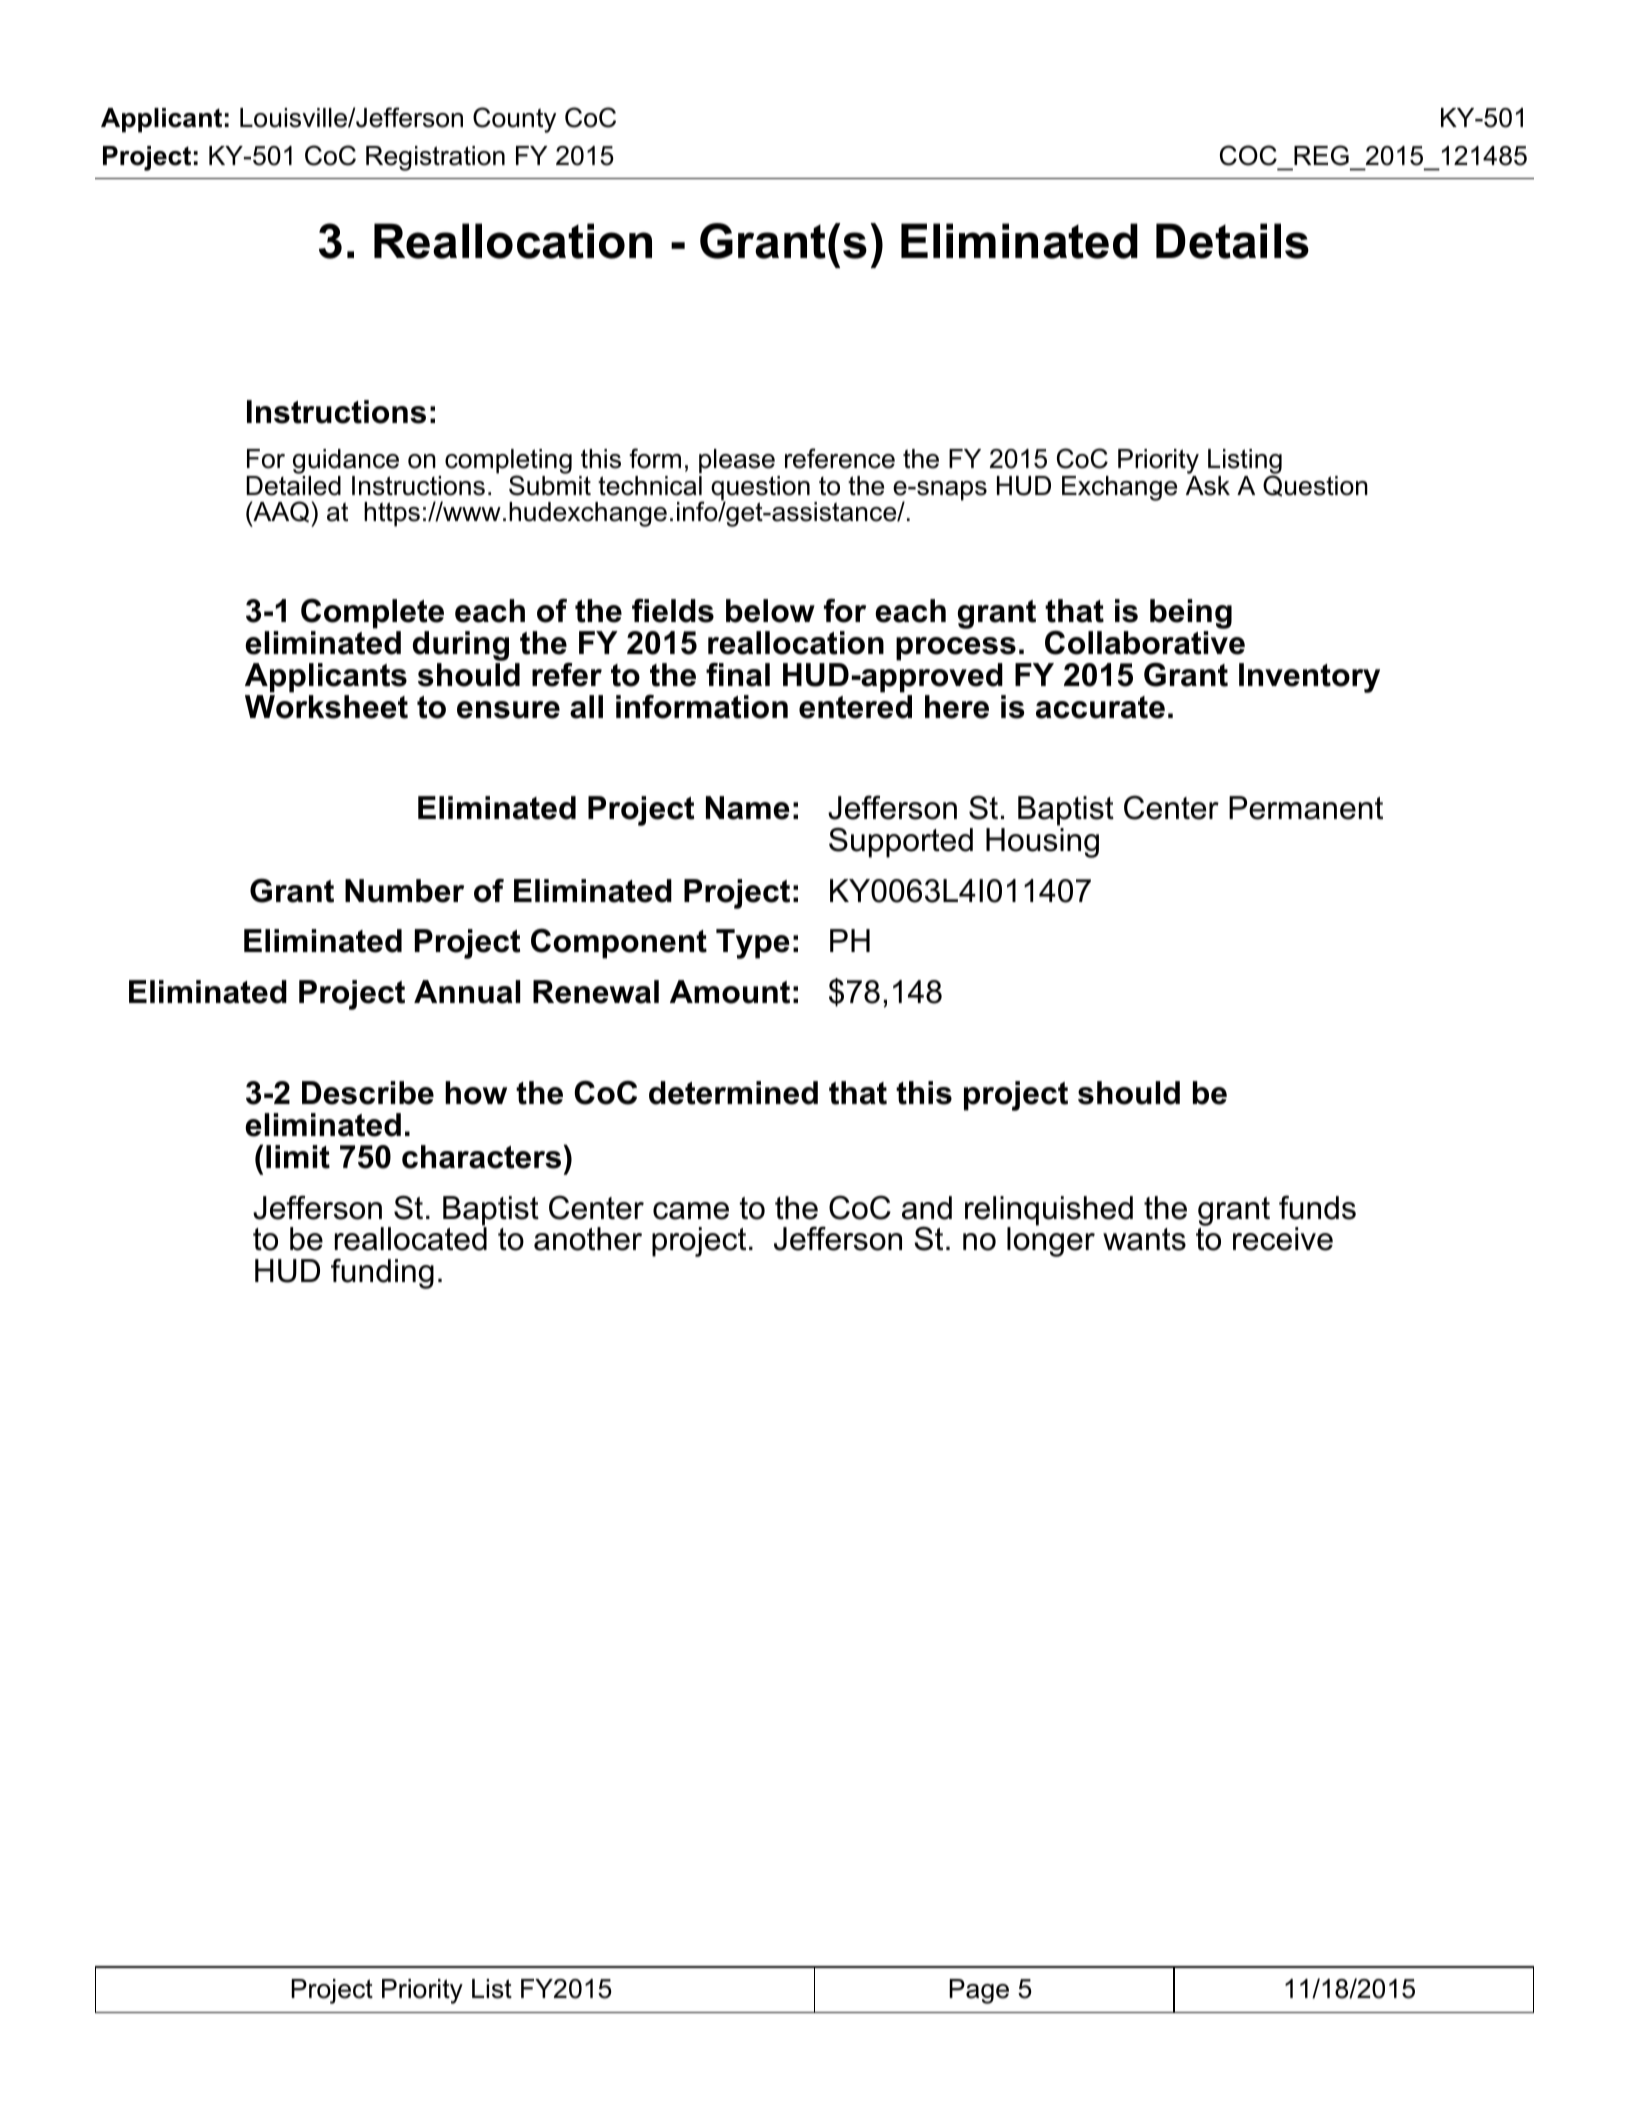  Describe the element at coordinates (588, 1239) in the screenshot. I see `another` at that location.
